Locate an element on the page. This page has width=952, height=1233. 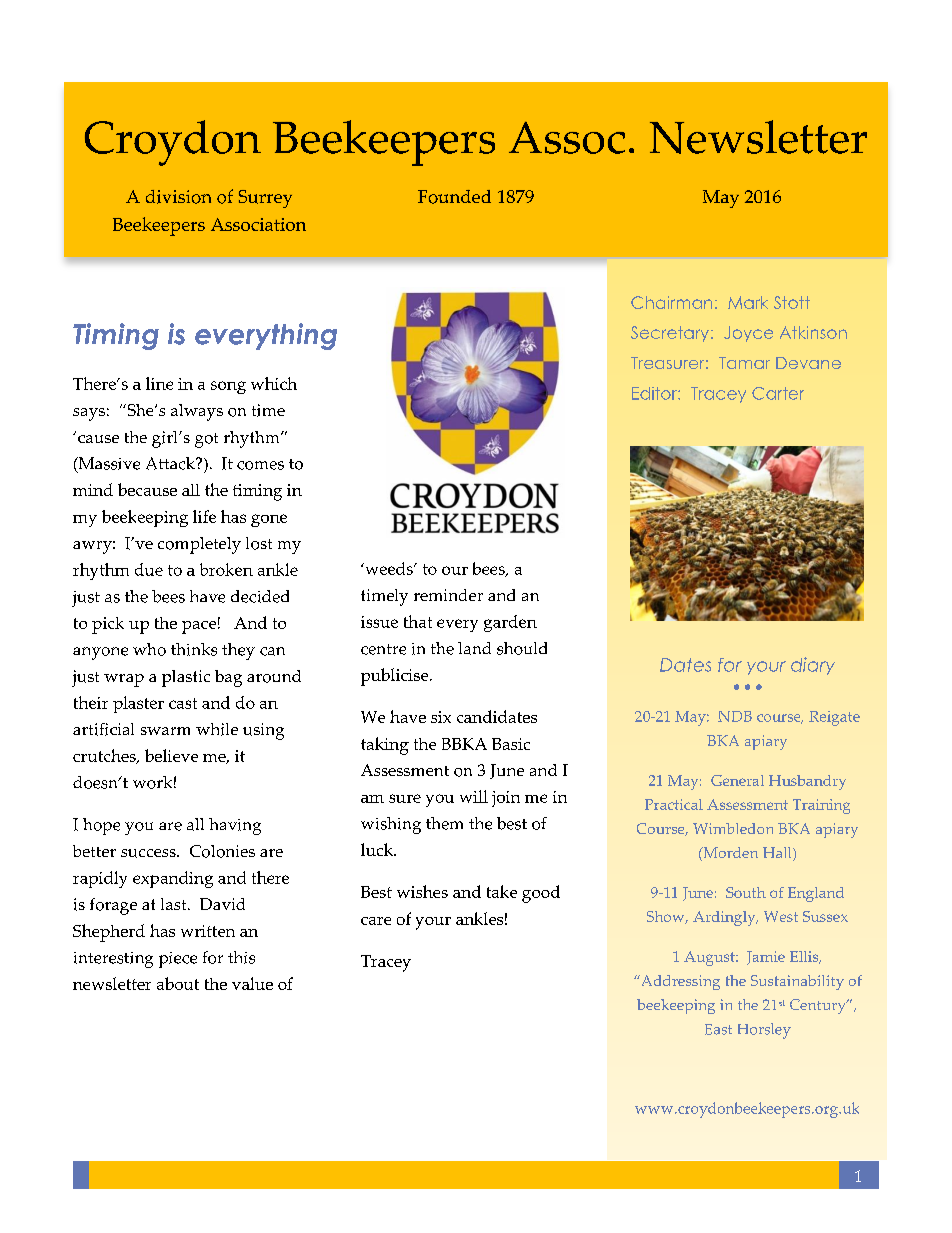
division is located at coordinates (178, 197).
